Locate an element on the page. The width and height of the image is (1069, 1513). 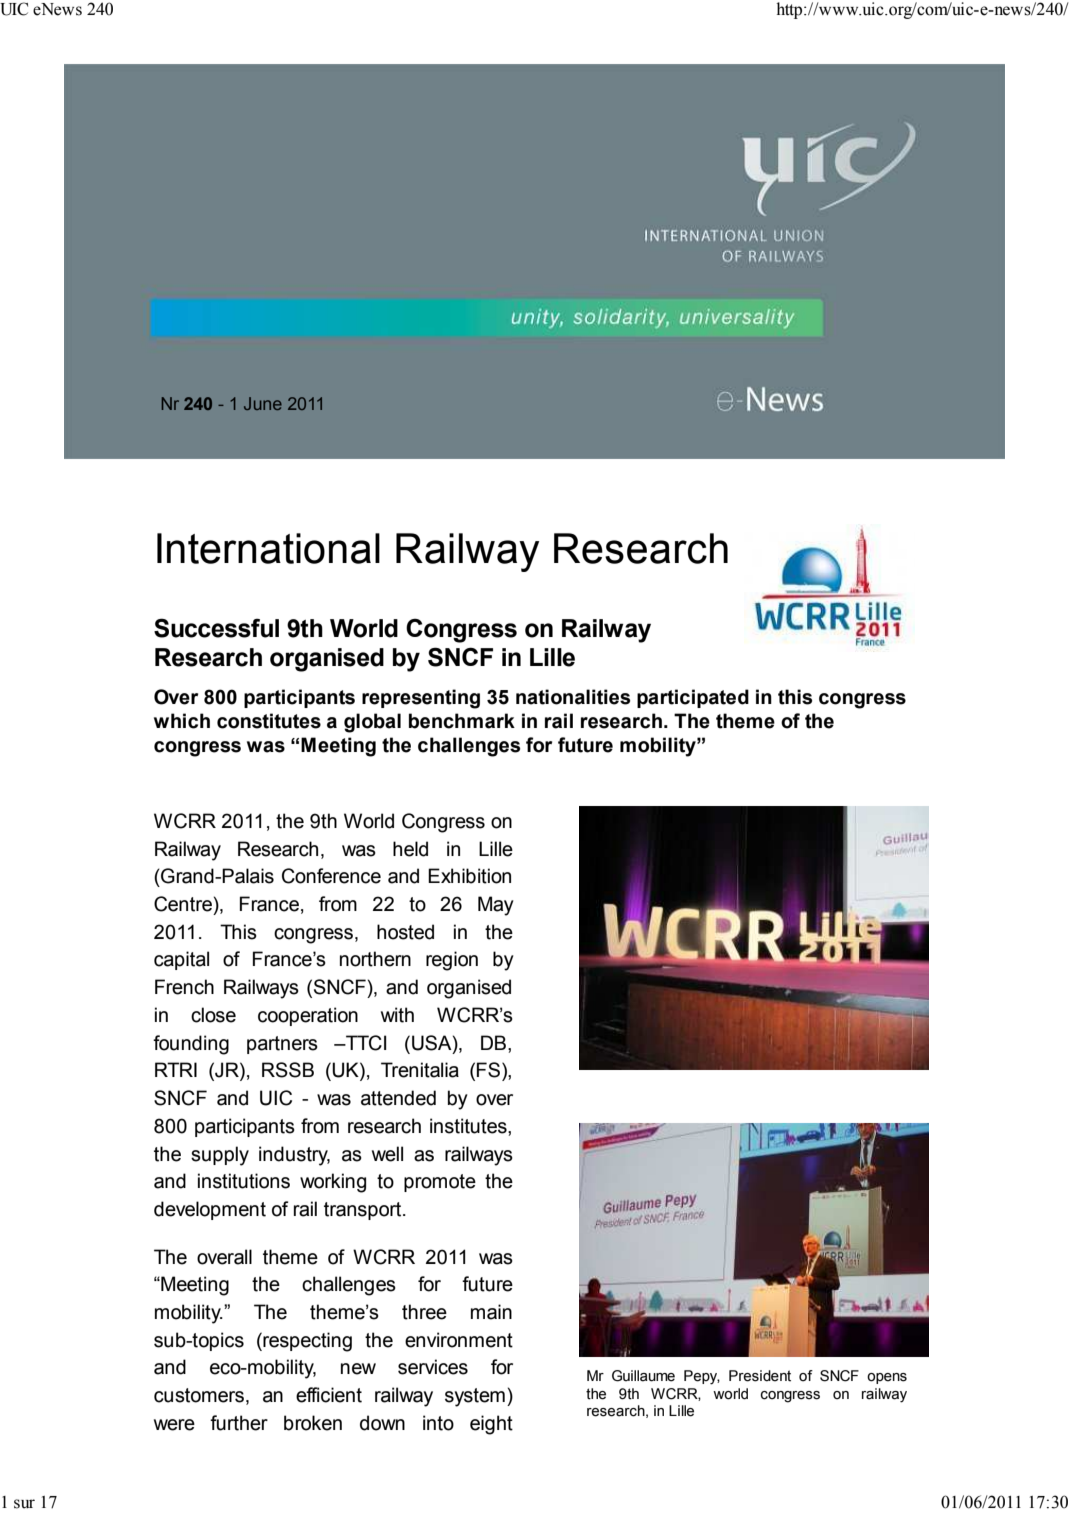
May is located at coordinates (496, 906).
